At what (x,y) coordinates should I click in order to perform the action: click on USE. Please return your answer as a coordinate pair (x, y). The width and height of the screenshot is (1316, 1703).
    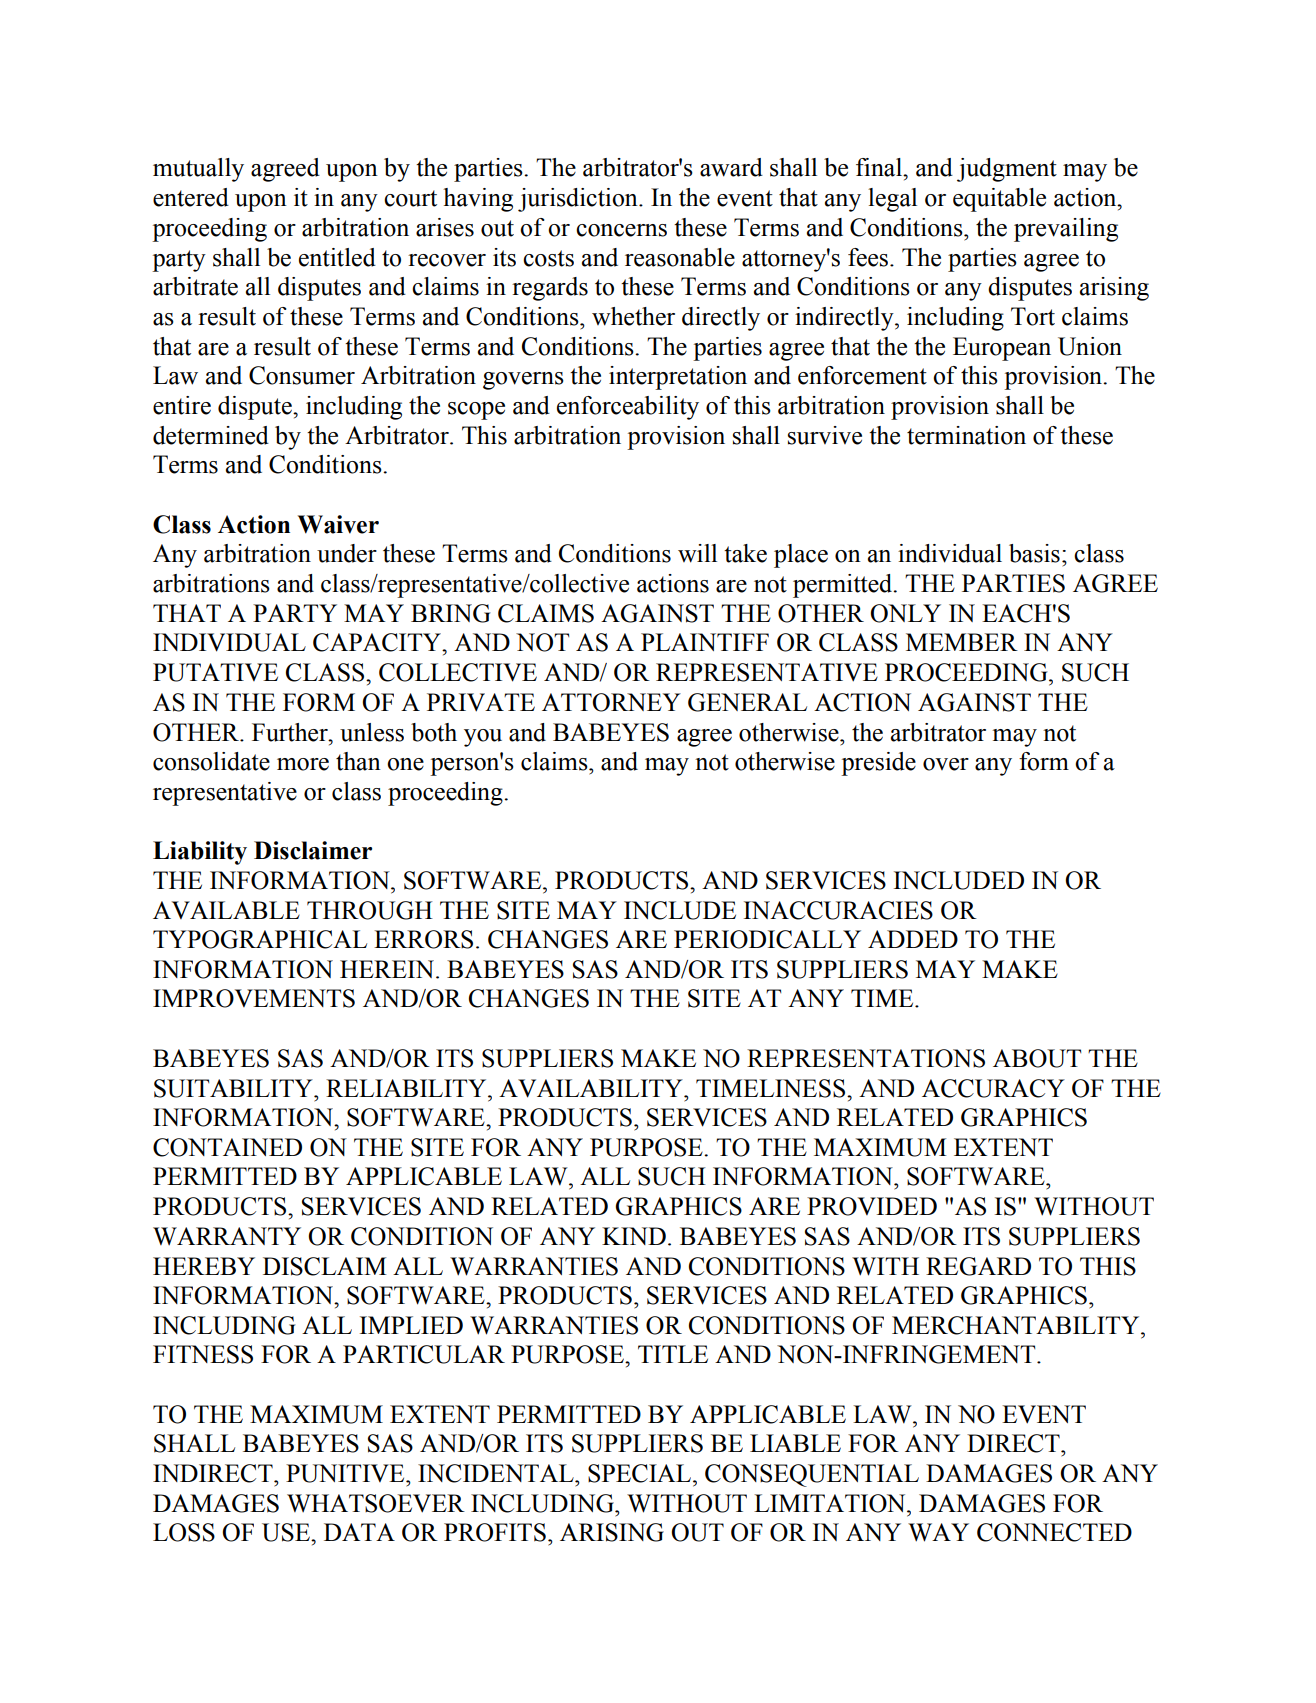
    Looking at the image, I should click on (287, 1532).
